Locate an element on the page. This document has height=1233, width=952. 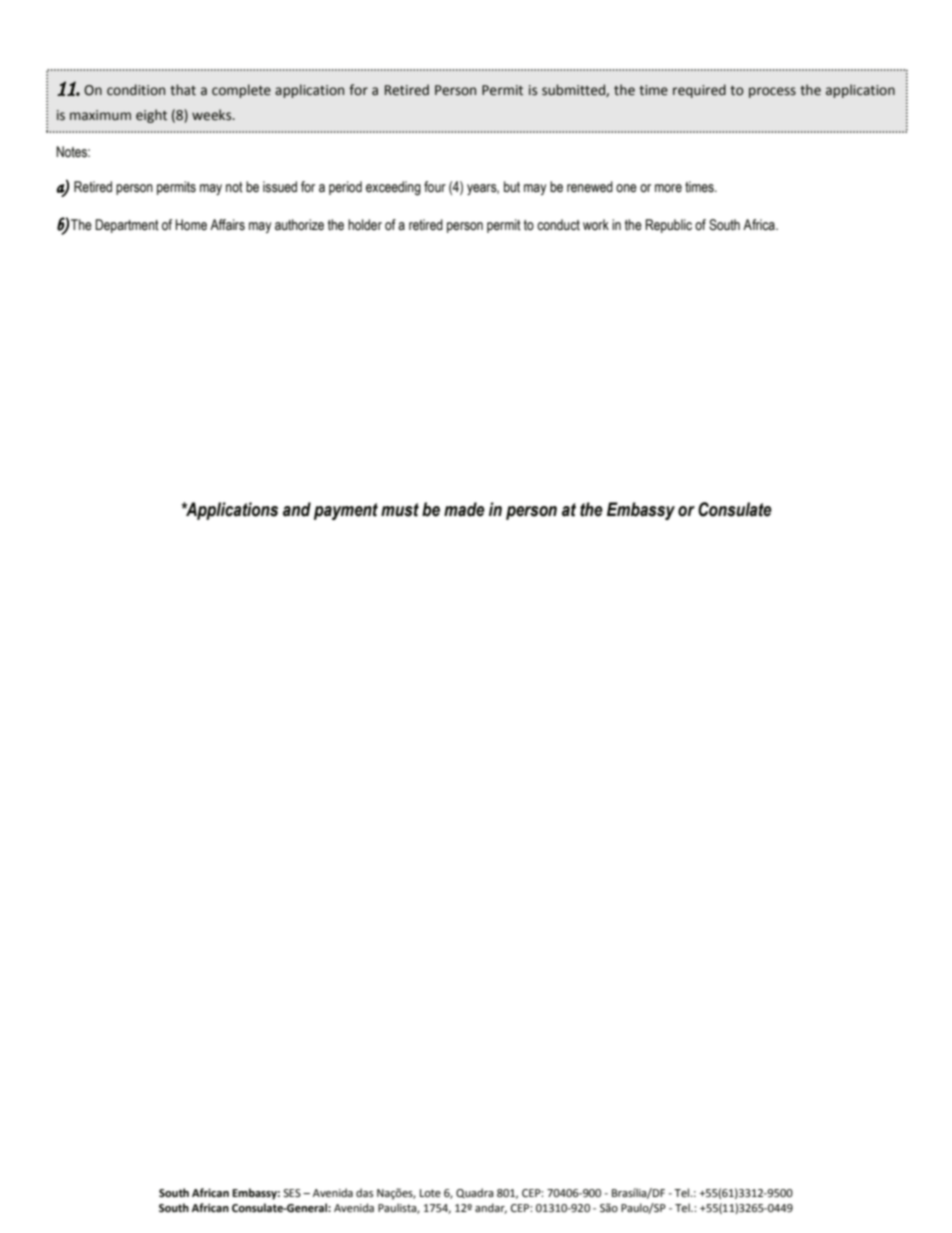
SES is located at coordinates (292, 1193).
